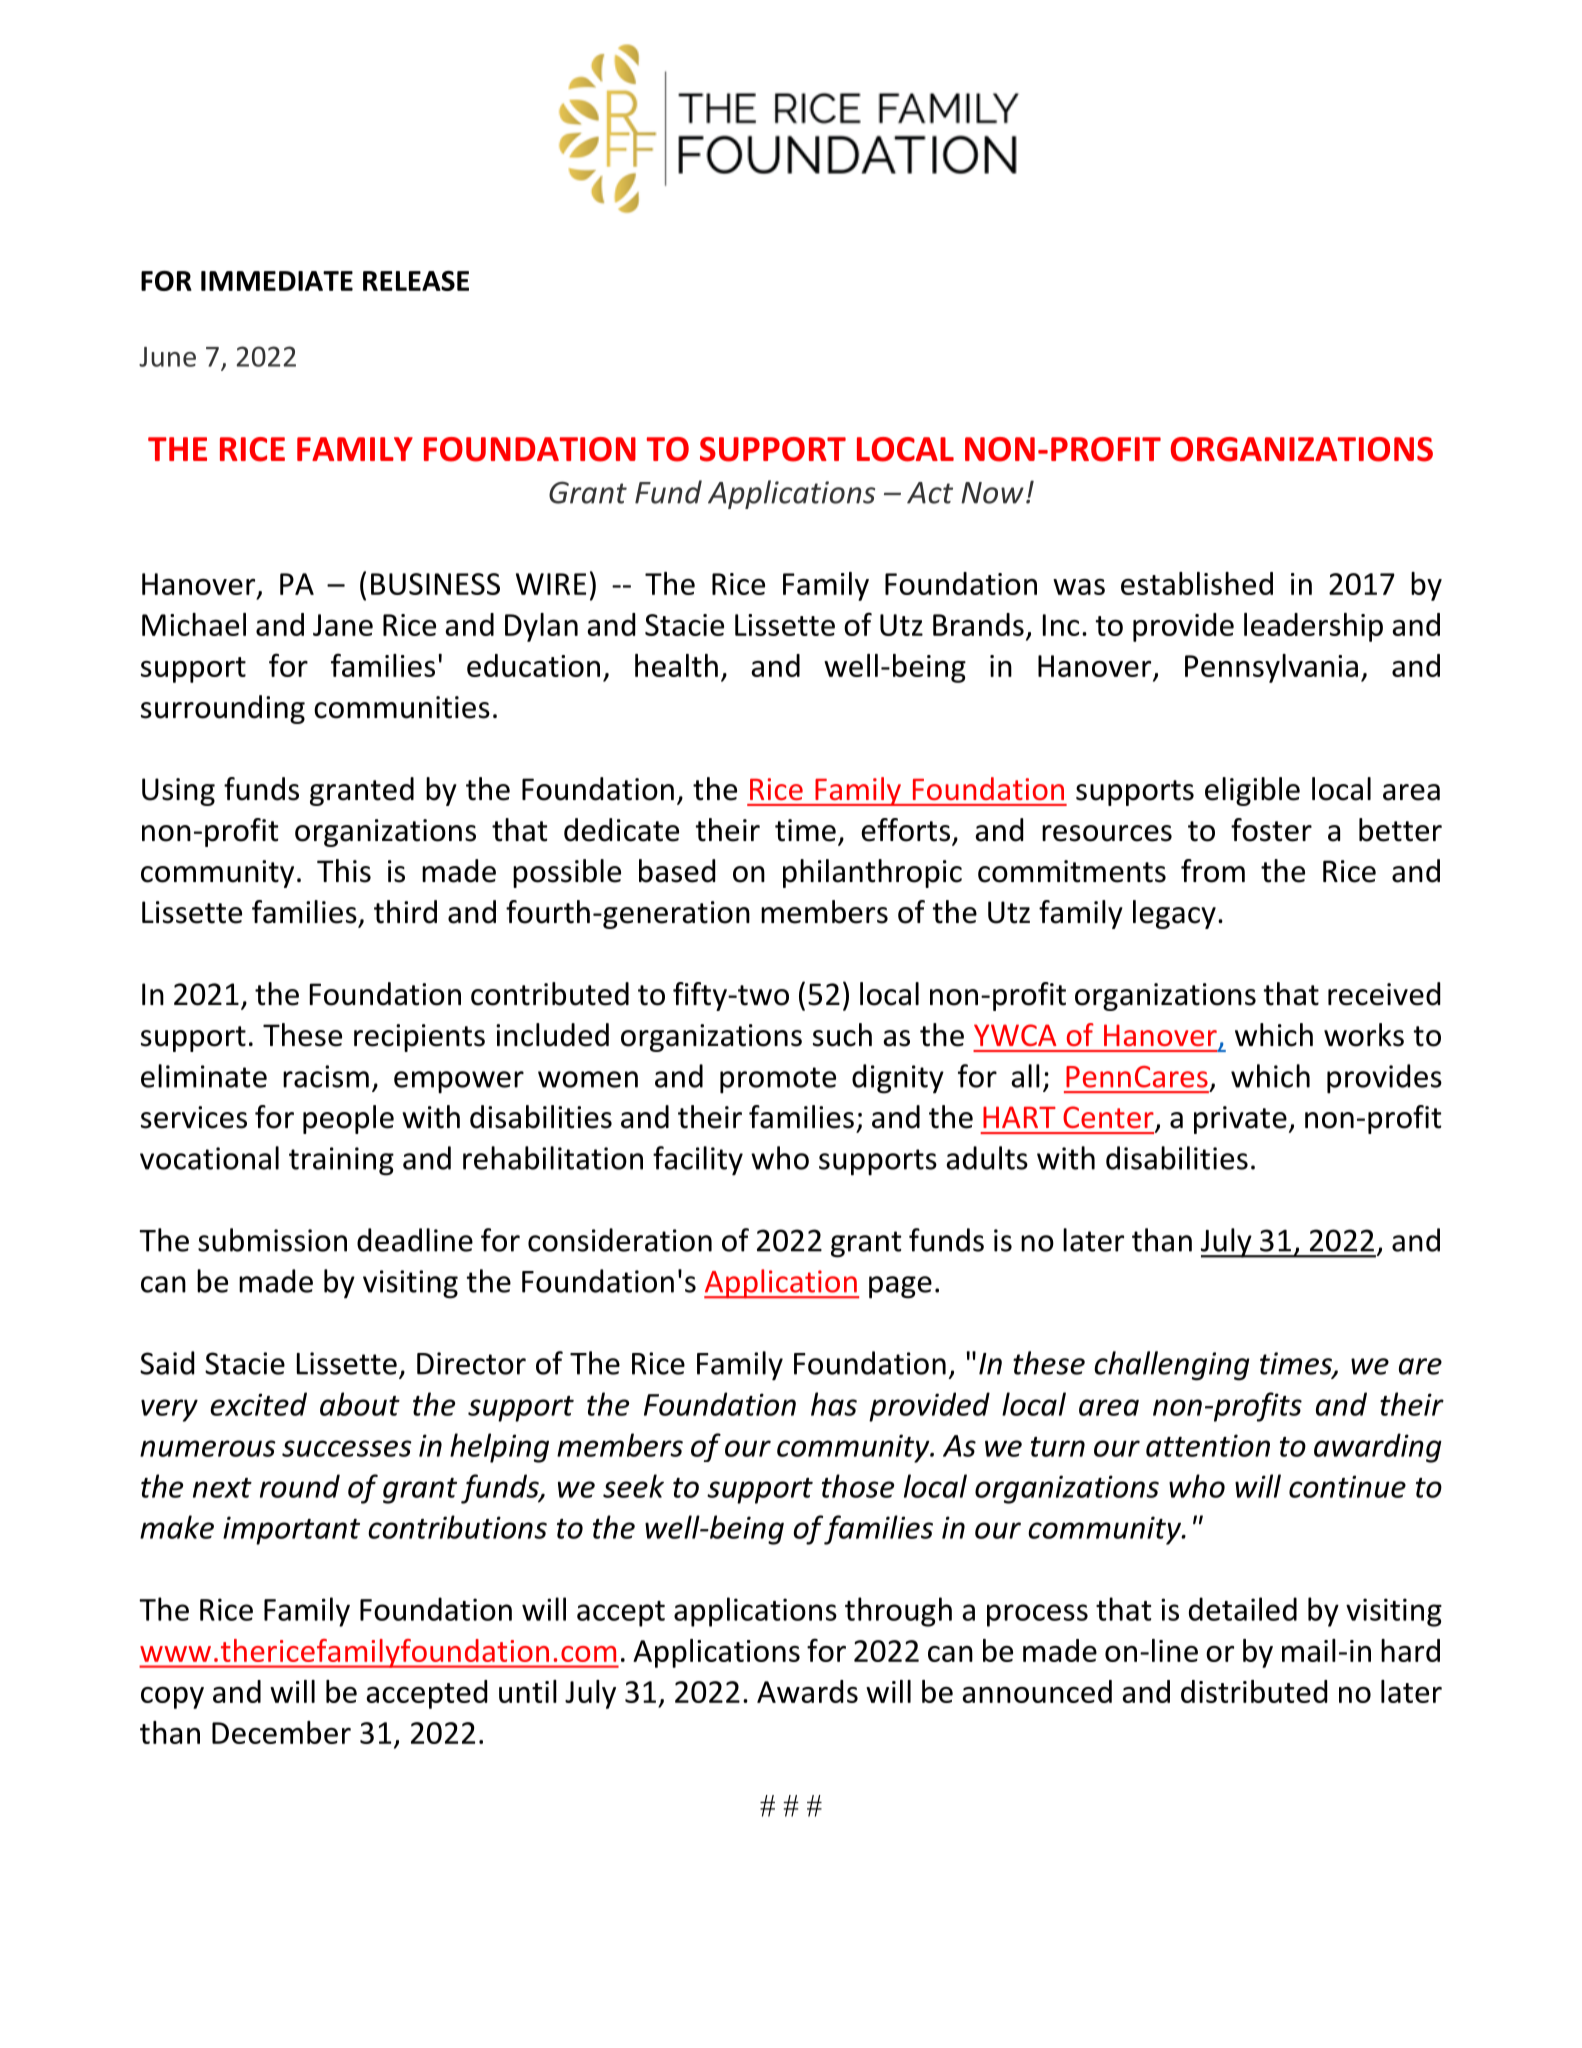 Image resolution: width=1582 pixels, height=2048 pixels. What do you see at coordinates (930, 493) in the screenshot?
I see `Act` at bounding box center [930, 493].
